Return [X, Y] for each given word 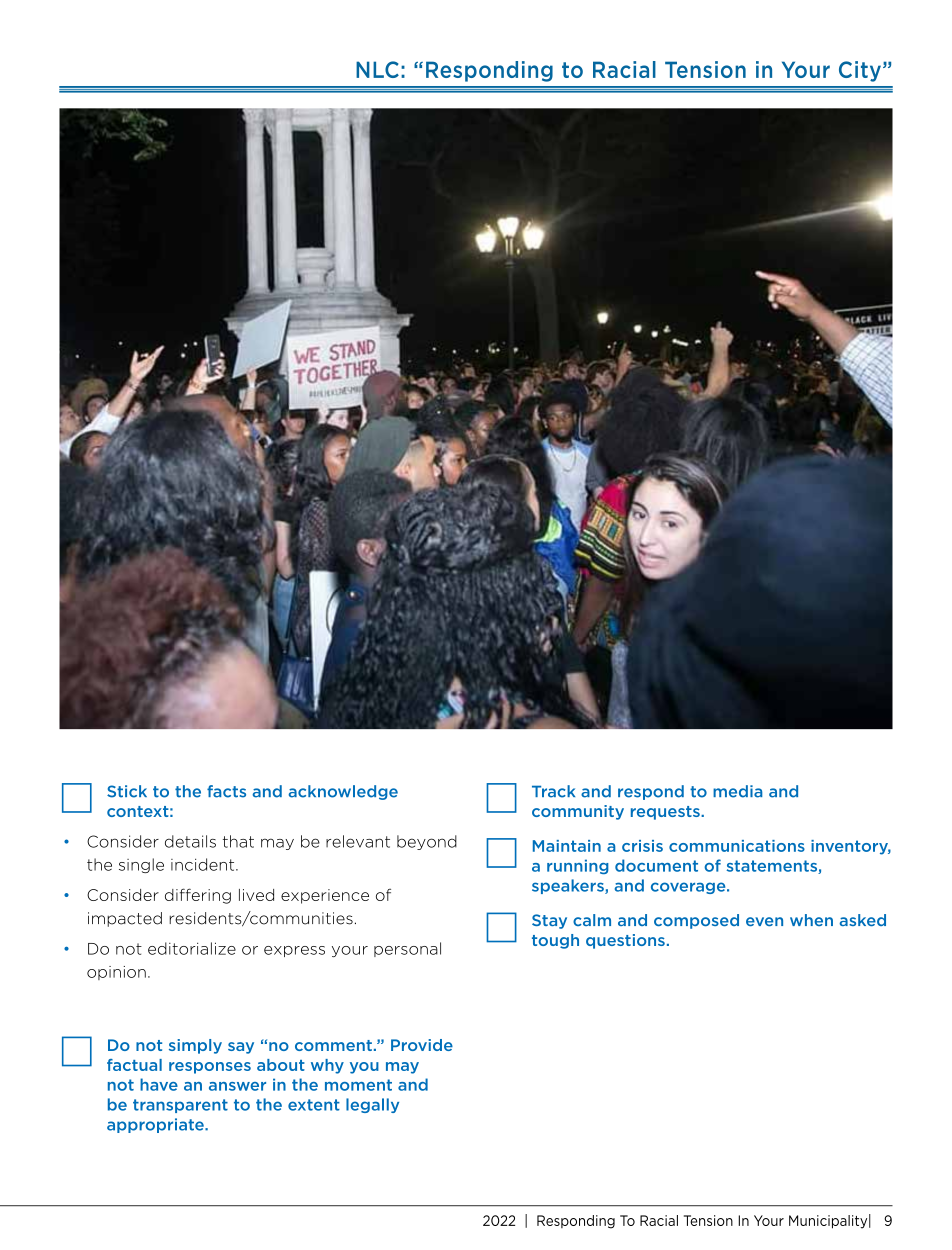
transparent [180, 1106]
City [860, 71]
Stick [127, 791]
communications [737, 846]
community [578, 812]
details [190, 841]
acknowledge [343, 792]
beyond [427, 842]
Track [553, 791]
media [738, 791]
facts [226, 791]
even [764, 921]
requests [666, 813]
